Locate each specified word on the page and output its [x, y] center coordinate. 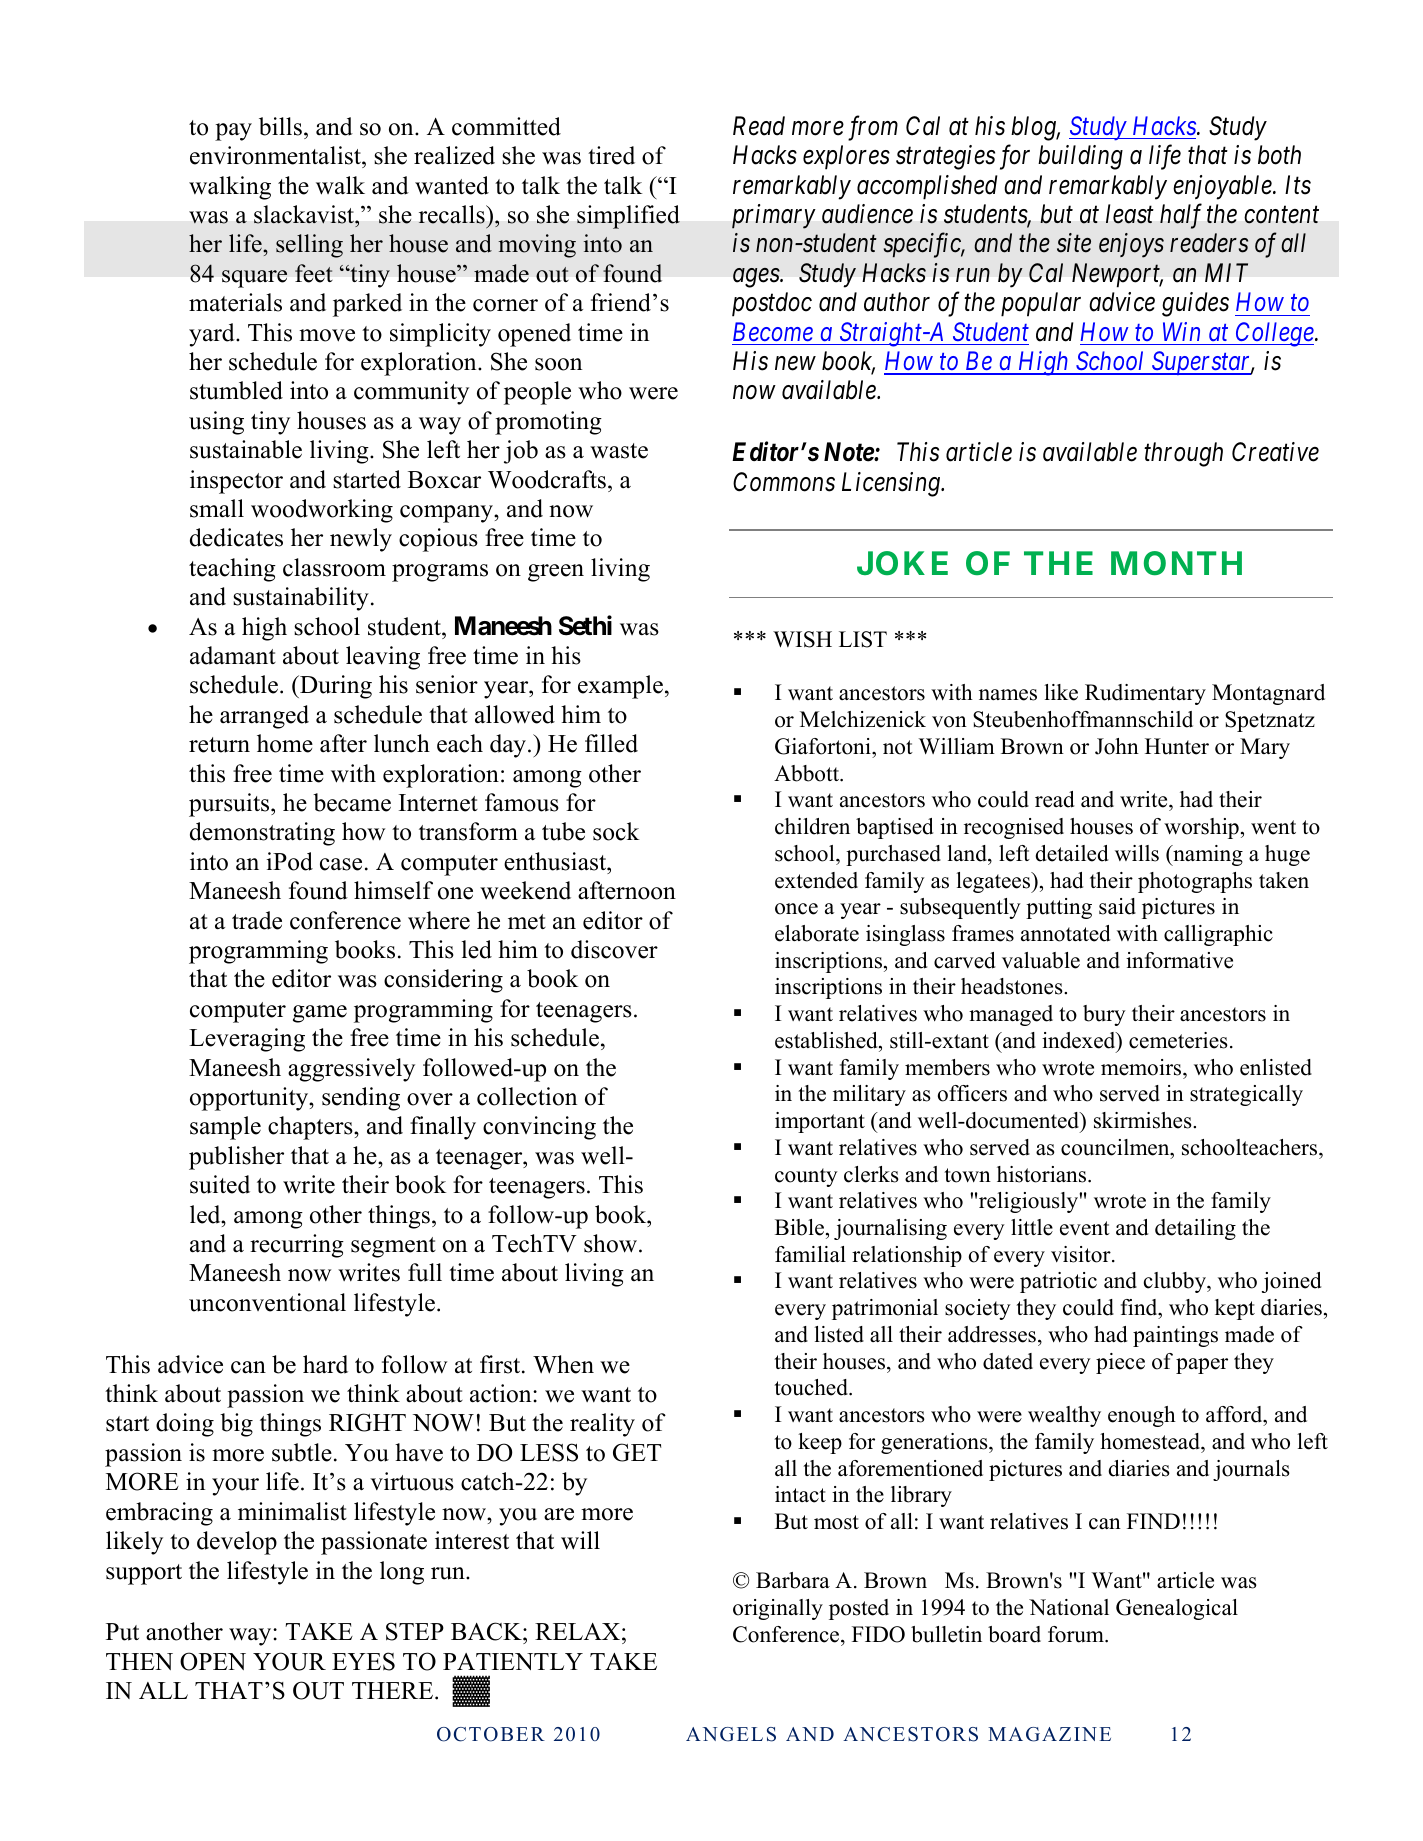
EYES [363, 1661]
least [1130, 214]
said [1117, 906]
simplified [628, 217]
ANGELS [731, 1734]
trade [257, 920]
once [796, 909]
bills [280, 126]
